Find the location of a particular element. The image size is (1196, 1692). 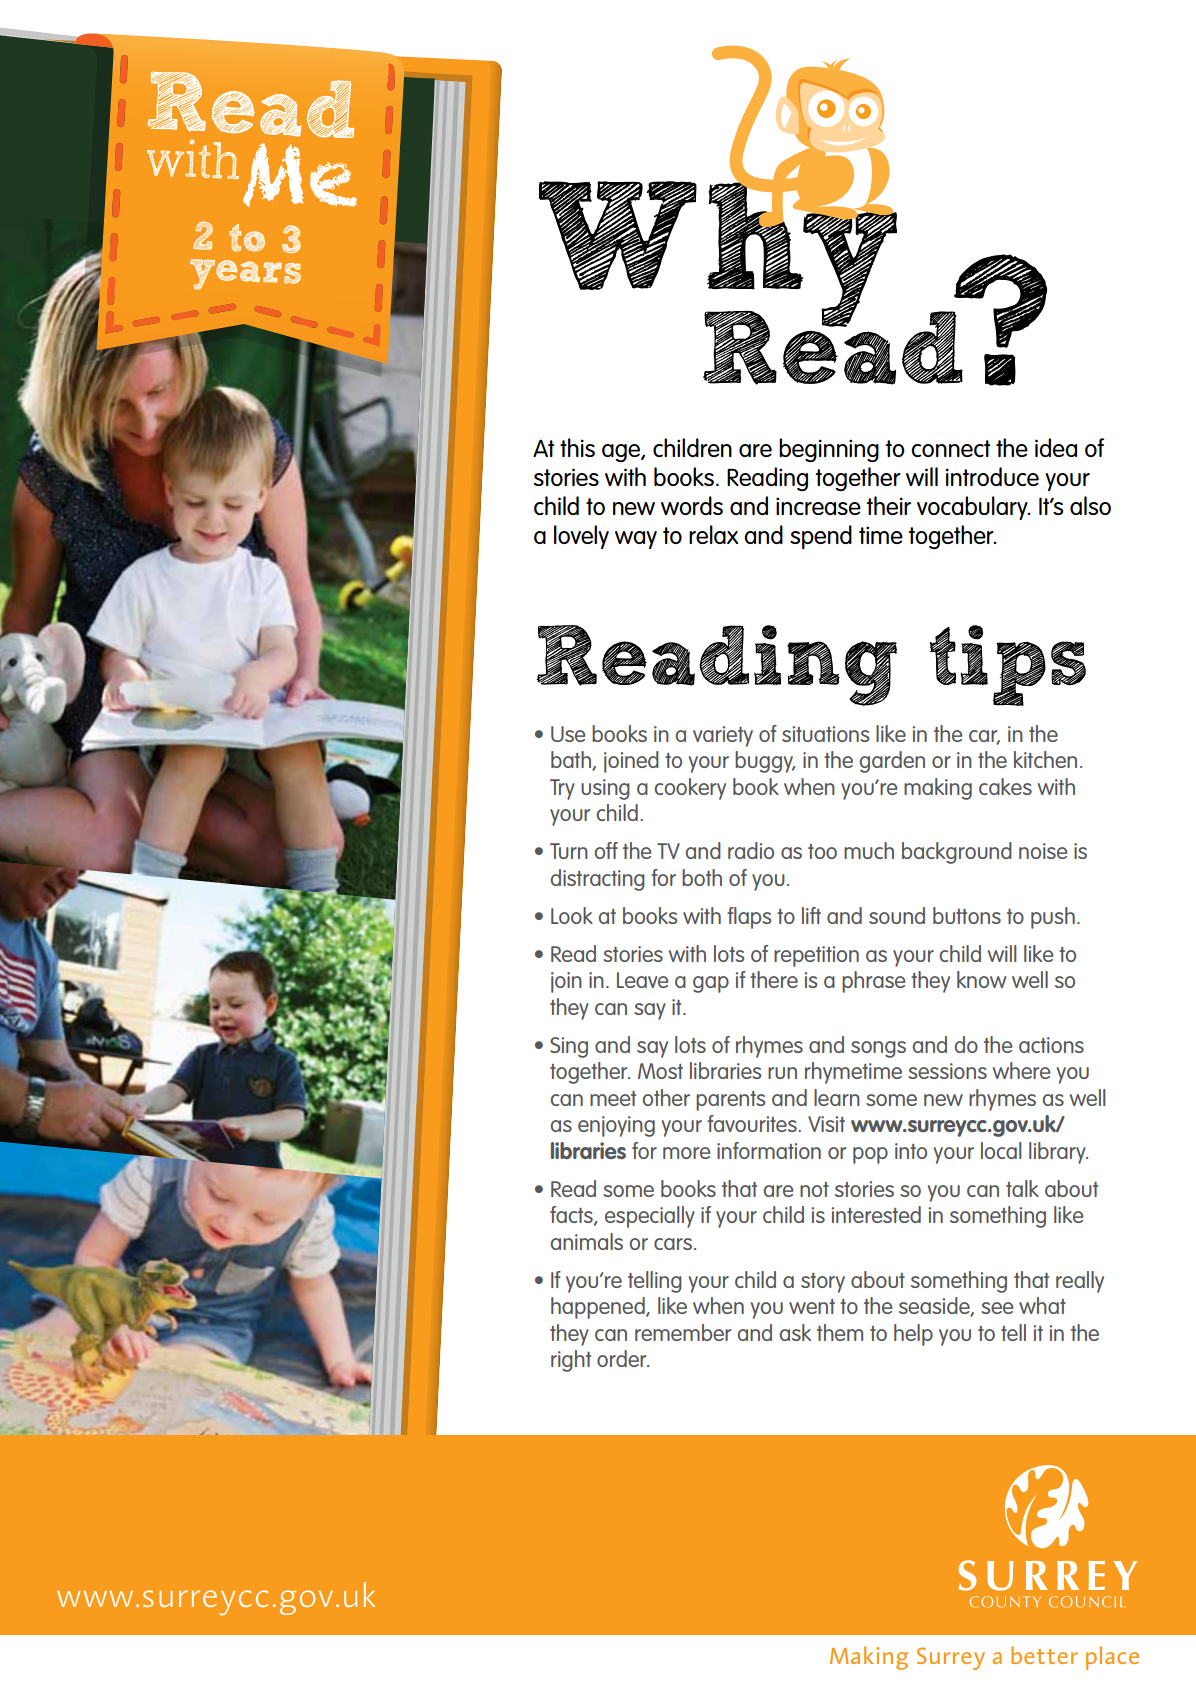

increase is located at coordinates (818, 506).
